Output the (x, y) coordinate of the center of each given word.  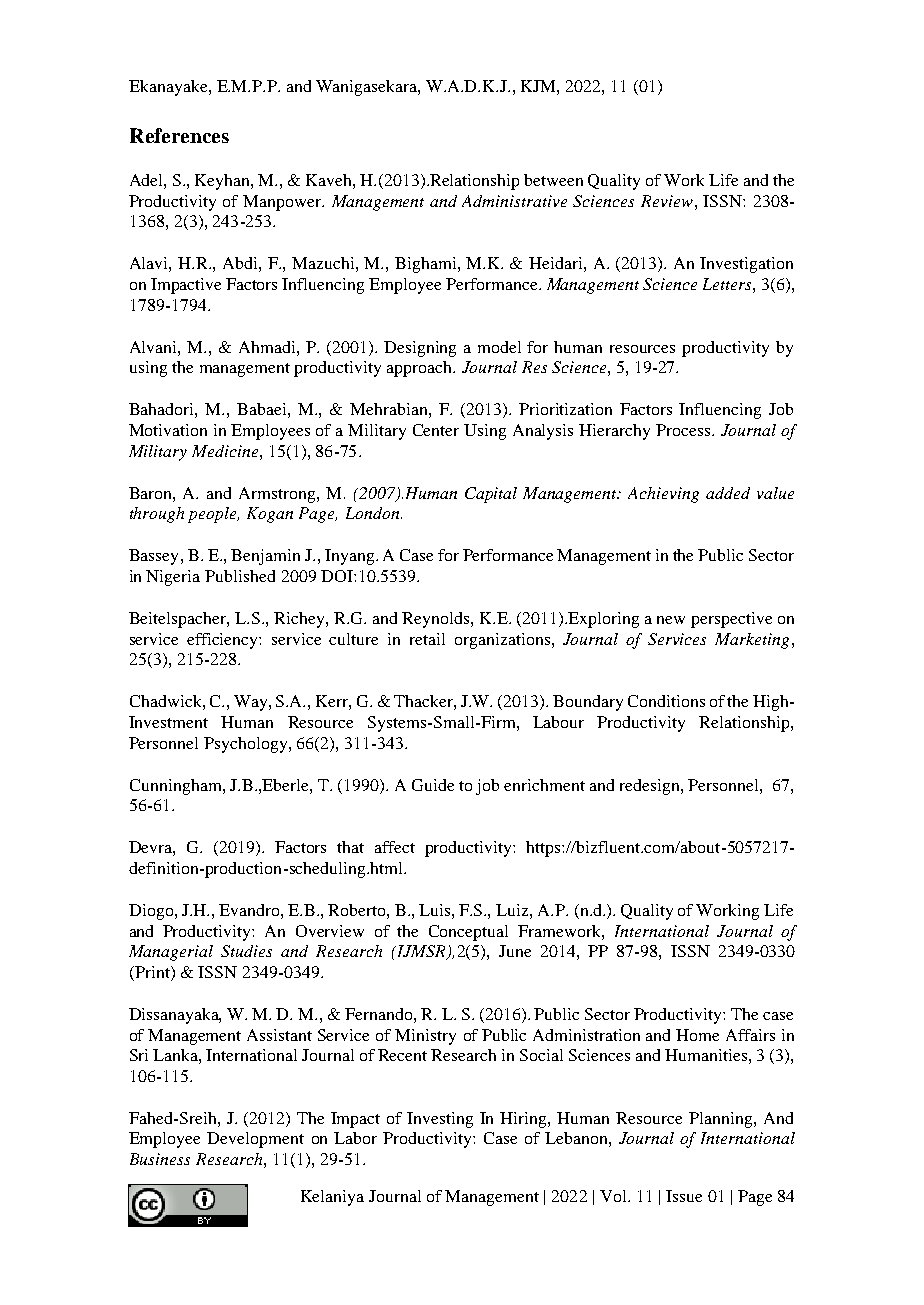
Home (697, 1035)
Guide (433, 785)
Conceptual (468, 933)
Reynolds (437, 620)
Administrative (514, 201)
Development (255, 1140)
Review (668, 201)
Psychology (247, 745)
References (179, 135)
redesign (651, 787)
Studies (246, 951)
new (671, 620)
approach (420, 369)
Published (240, 576)
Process (684, 430)
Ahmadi (268, 347)
